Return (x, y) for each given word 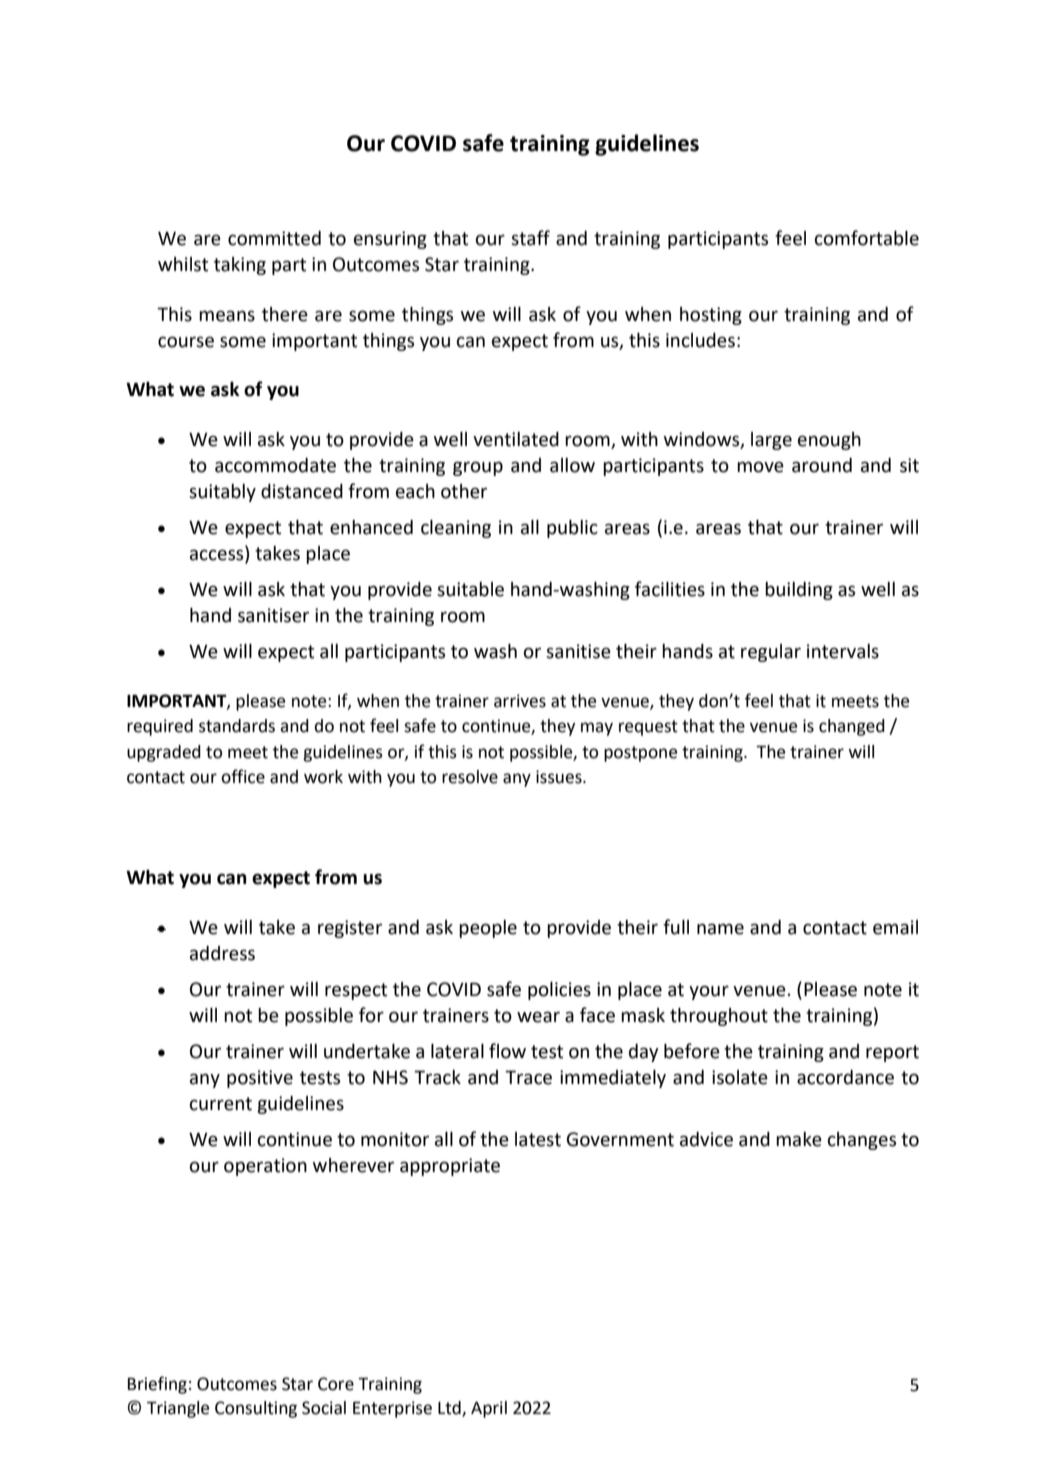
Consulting (256, 1409)
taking (240, 266)
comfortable (867, 238)
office (243, 776)
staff (530, 238)
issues (560, 777)
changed (852, 727)
